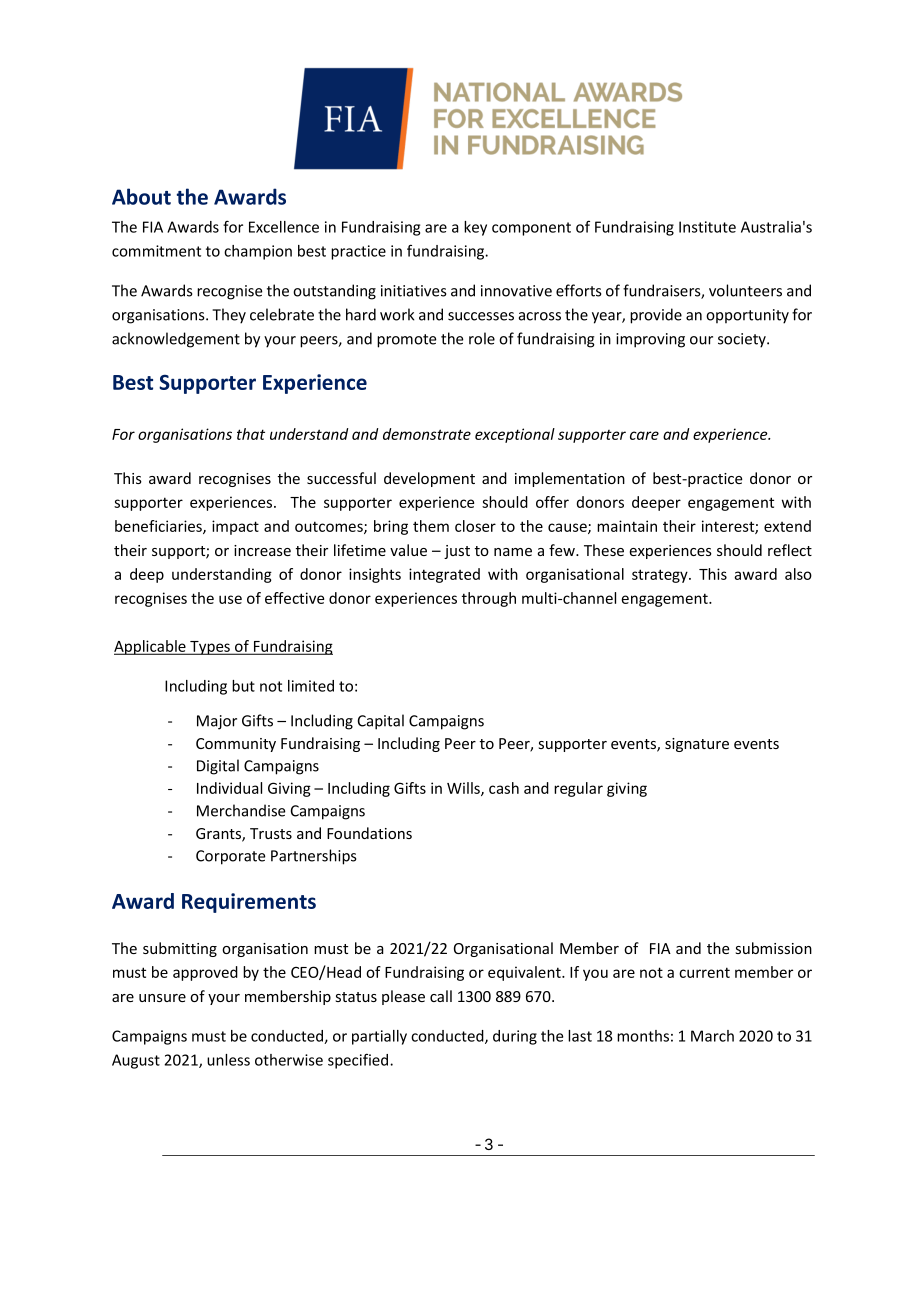 Image resolution: width=924 pixels, height=1308 pixels. Describe the element at coordinates (515, 1037) in the document. I see `during` at that location.
